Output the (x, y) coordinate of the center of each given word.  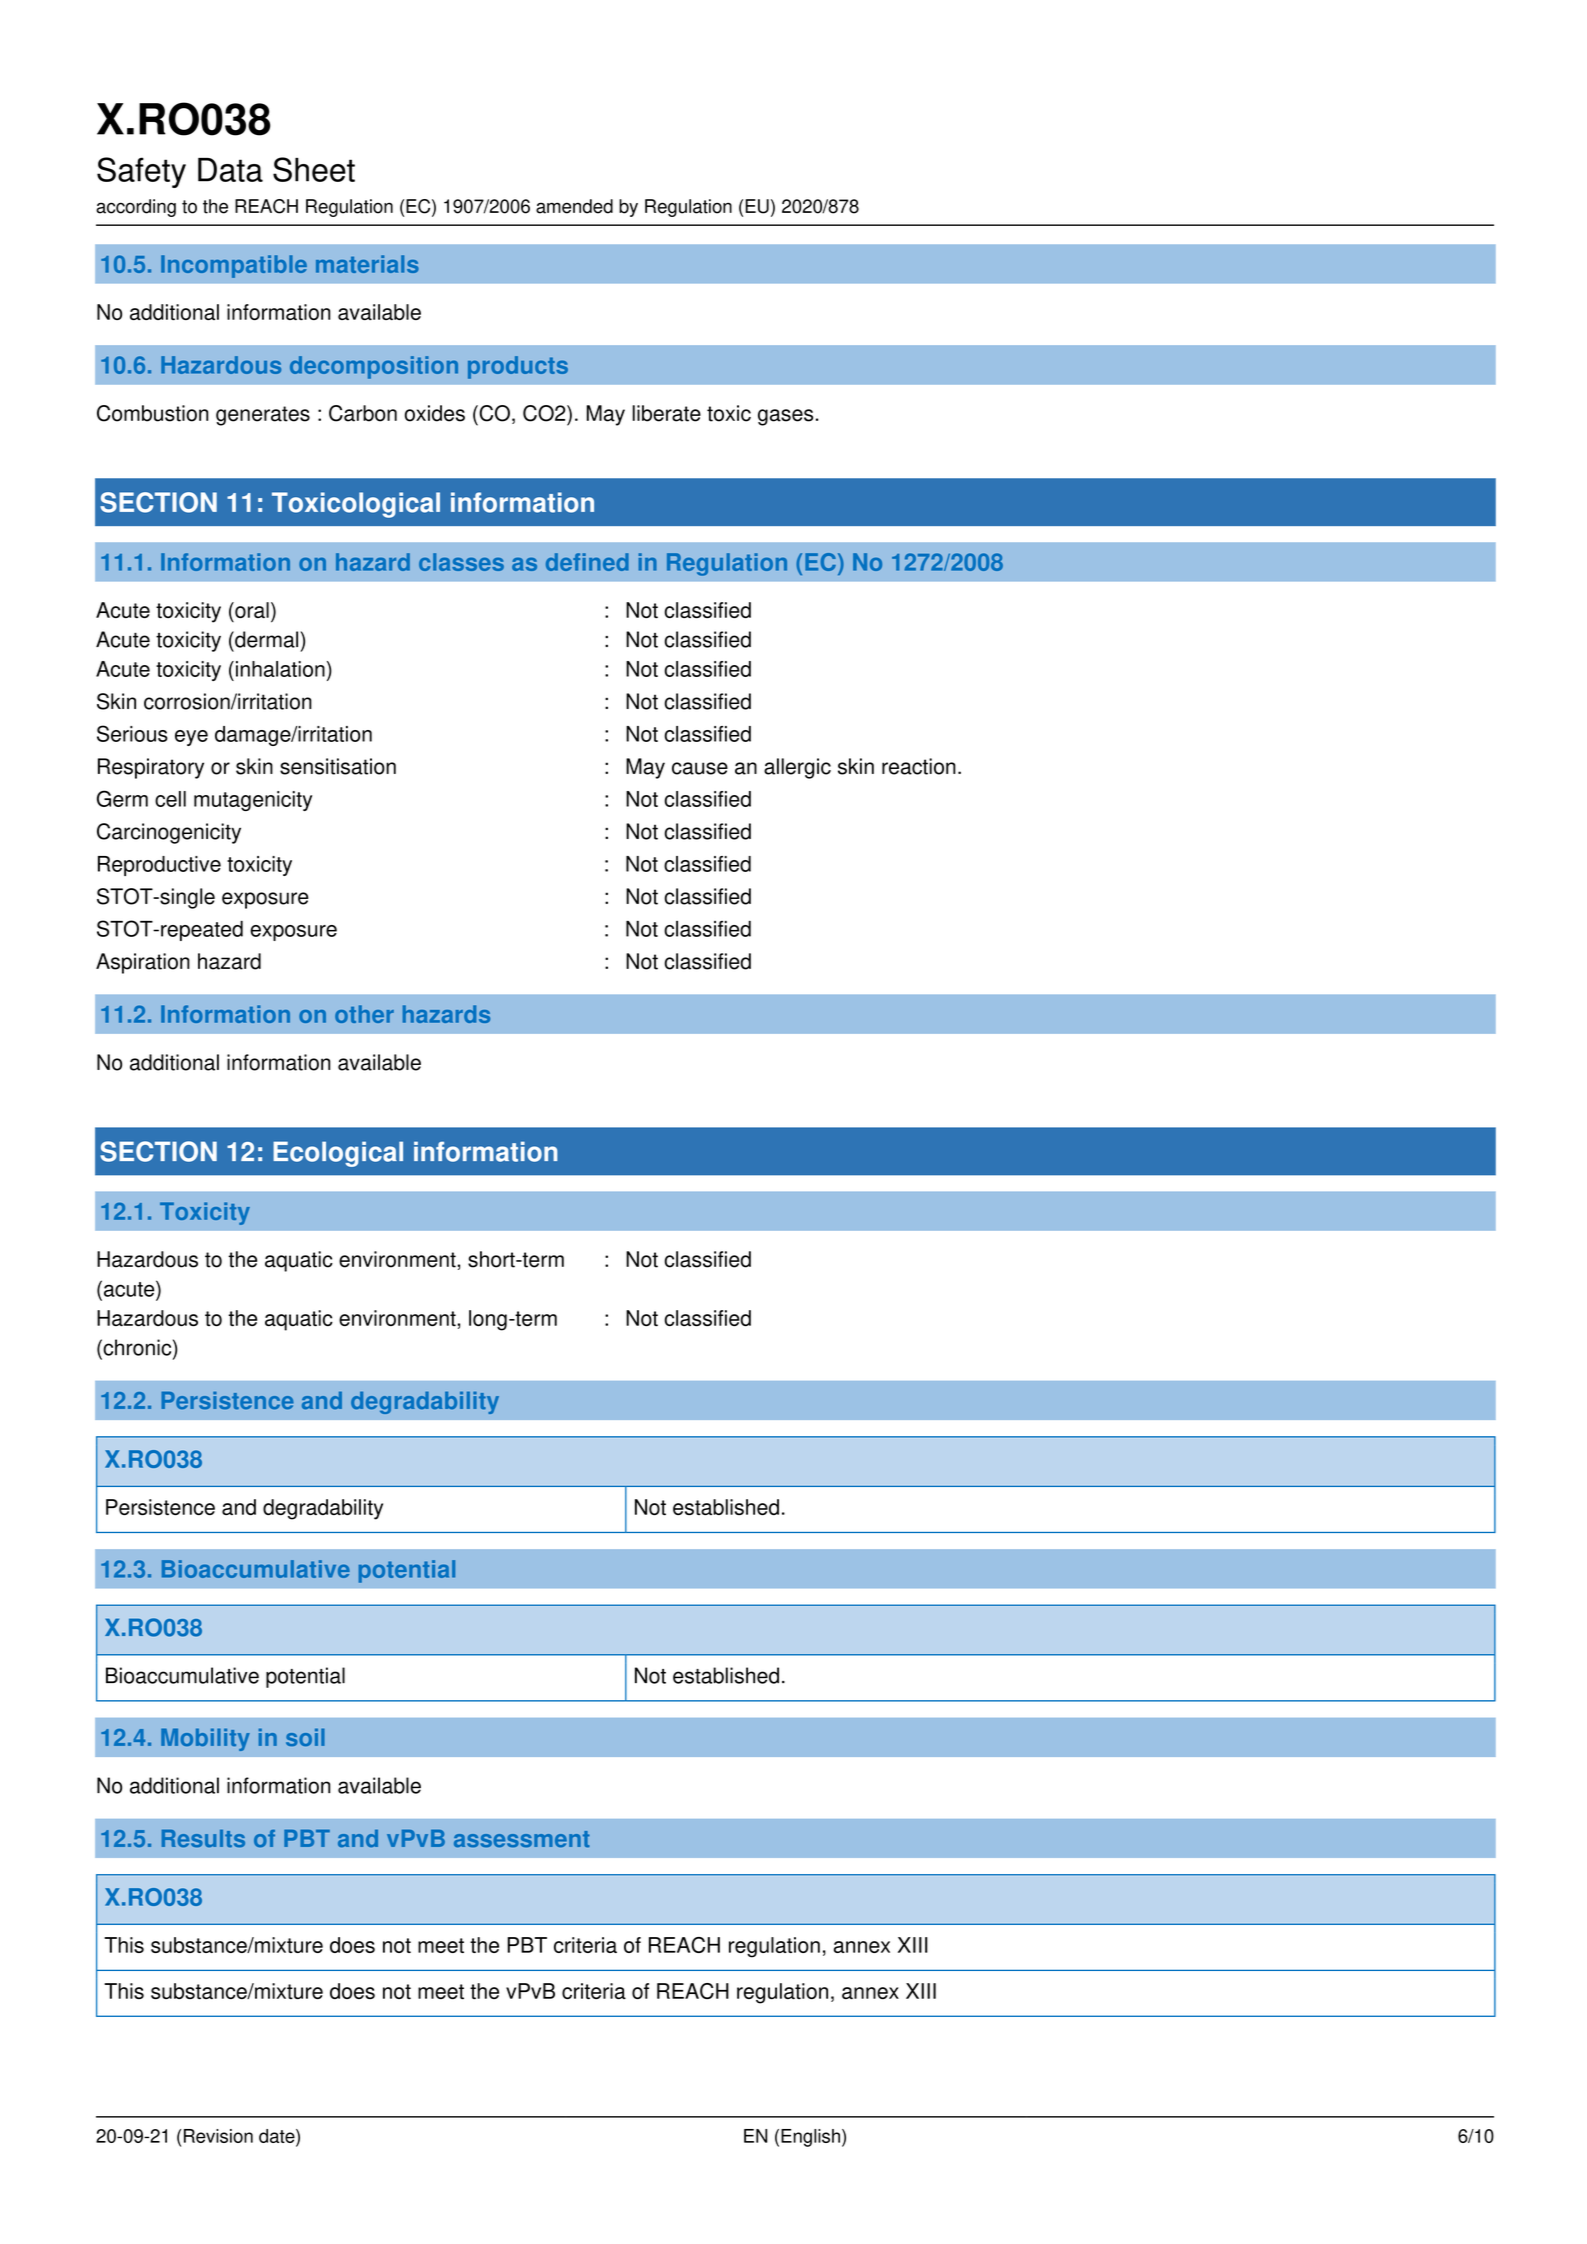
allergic (797, 768)
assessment (522, 1839)
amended (574, 206)
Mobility (205, 1739)
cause (700, 768)
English (810, 2138)
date (278, 2136)
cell (170, 799)
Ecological (338, 1154)
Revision (218, 2136)
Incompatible (234, 266)
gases (785, 417)
